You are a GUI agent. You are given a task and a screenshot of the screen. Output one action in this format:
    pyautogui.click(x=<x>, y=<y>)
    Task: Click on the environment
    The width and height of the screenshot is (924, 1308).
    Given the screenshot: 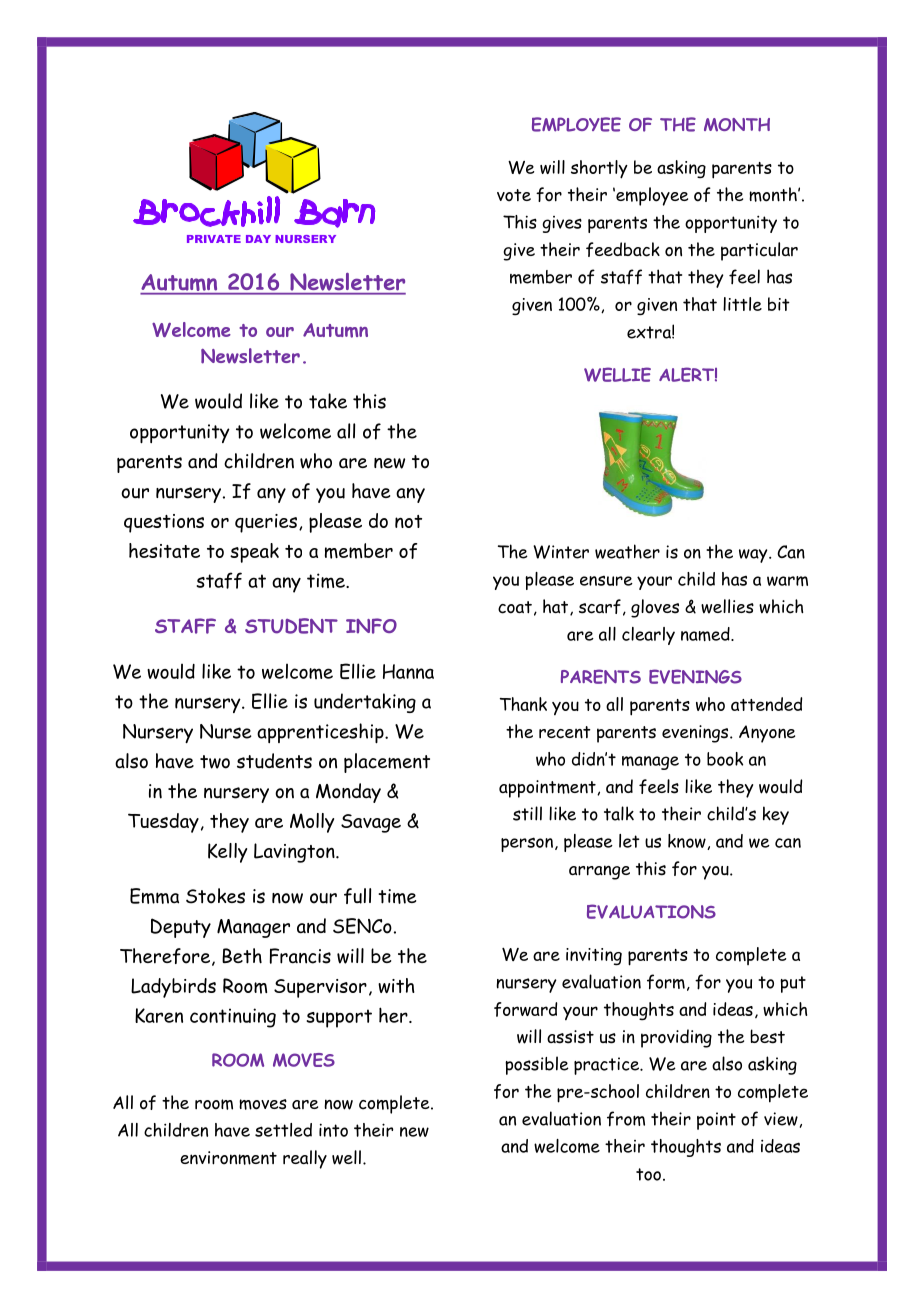 What is the action you would take?
    pyautogui.click(x=228, y=1158)
